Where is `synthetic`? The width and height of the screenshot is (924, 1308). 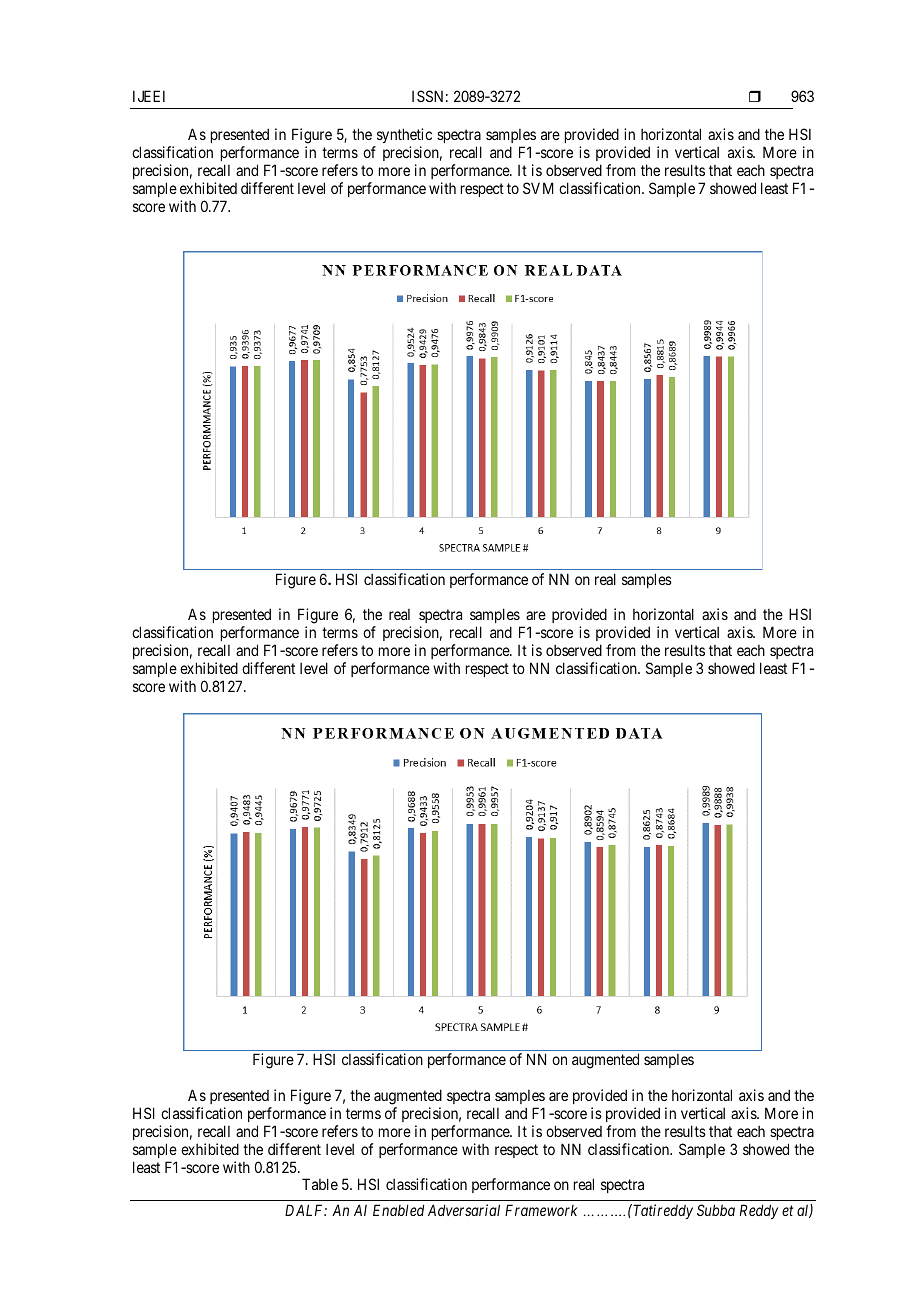
synthetic is located at coordinates (404, 135).
